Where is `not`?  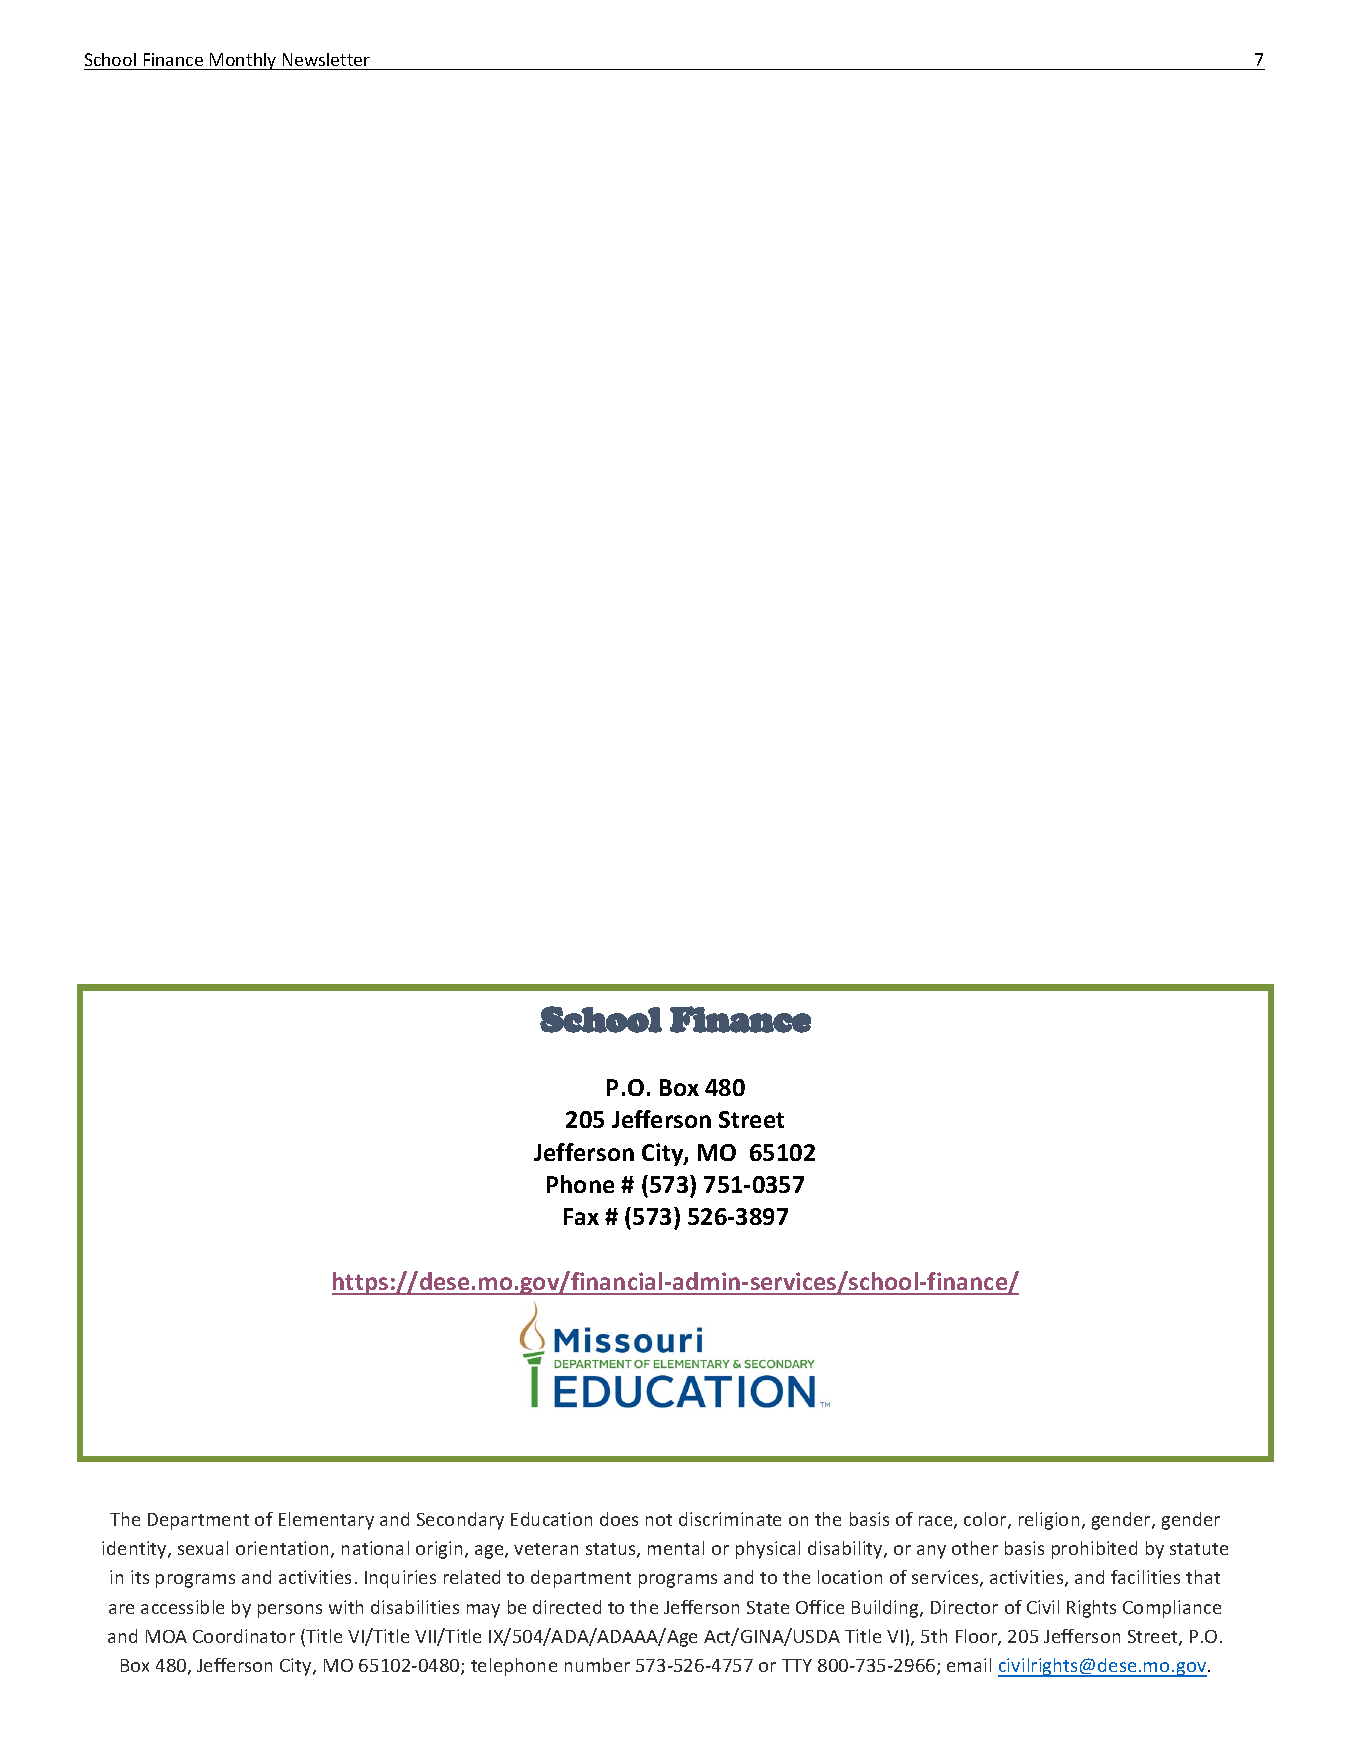 not is located at coordinates (659, 1520).
